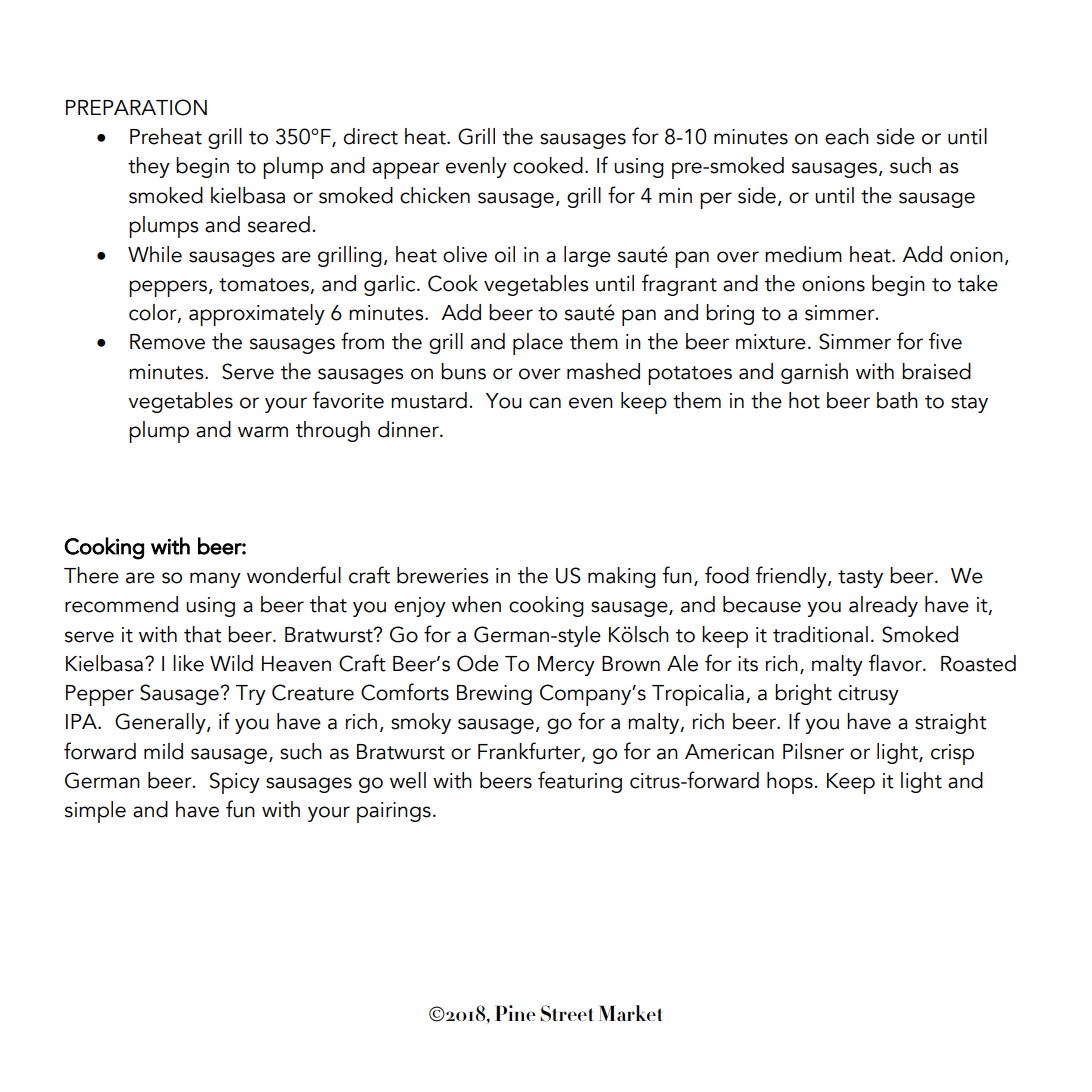  I want to click on bright, so click(803, 694).
